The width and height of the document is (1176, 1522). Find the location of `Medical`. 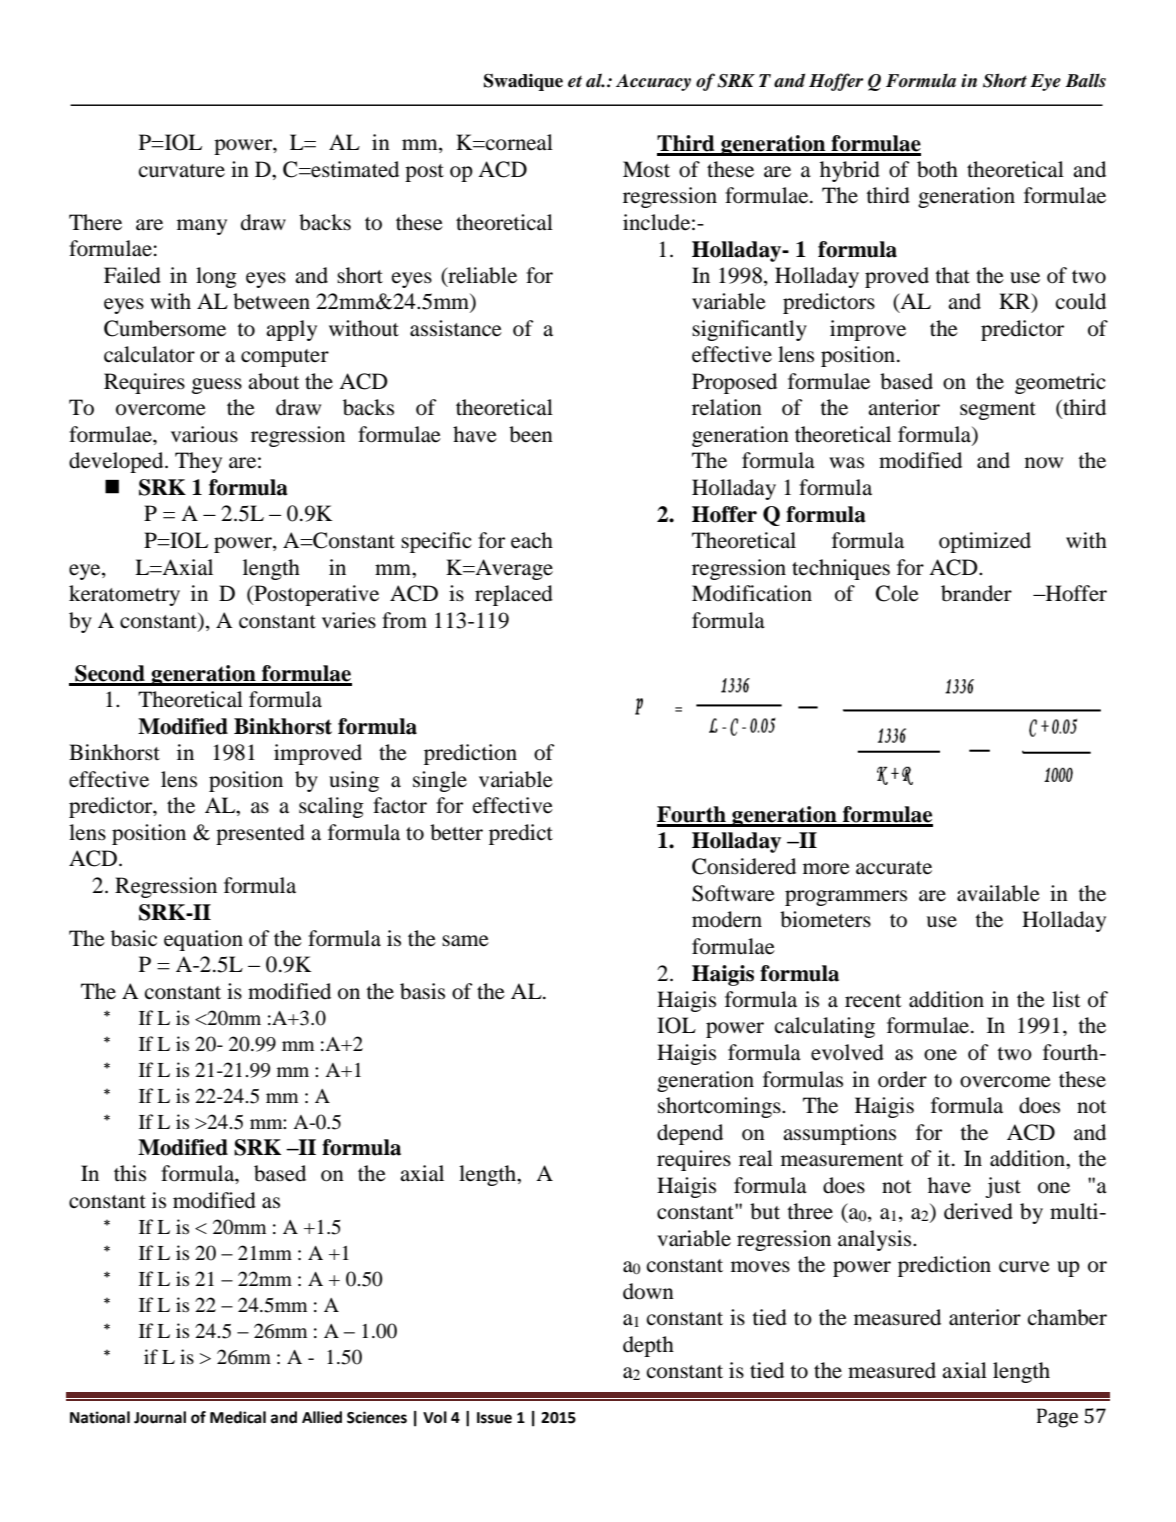

Medical is located at coordinates (238, 1417).
